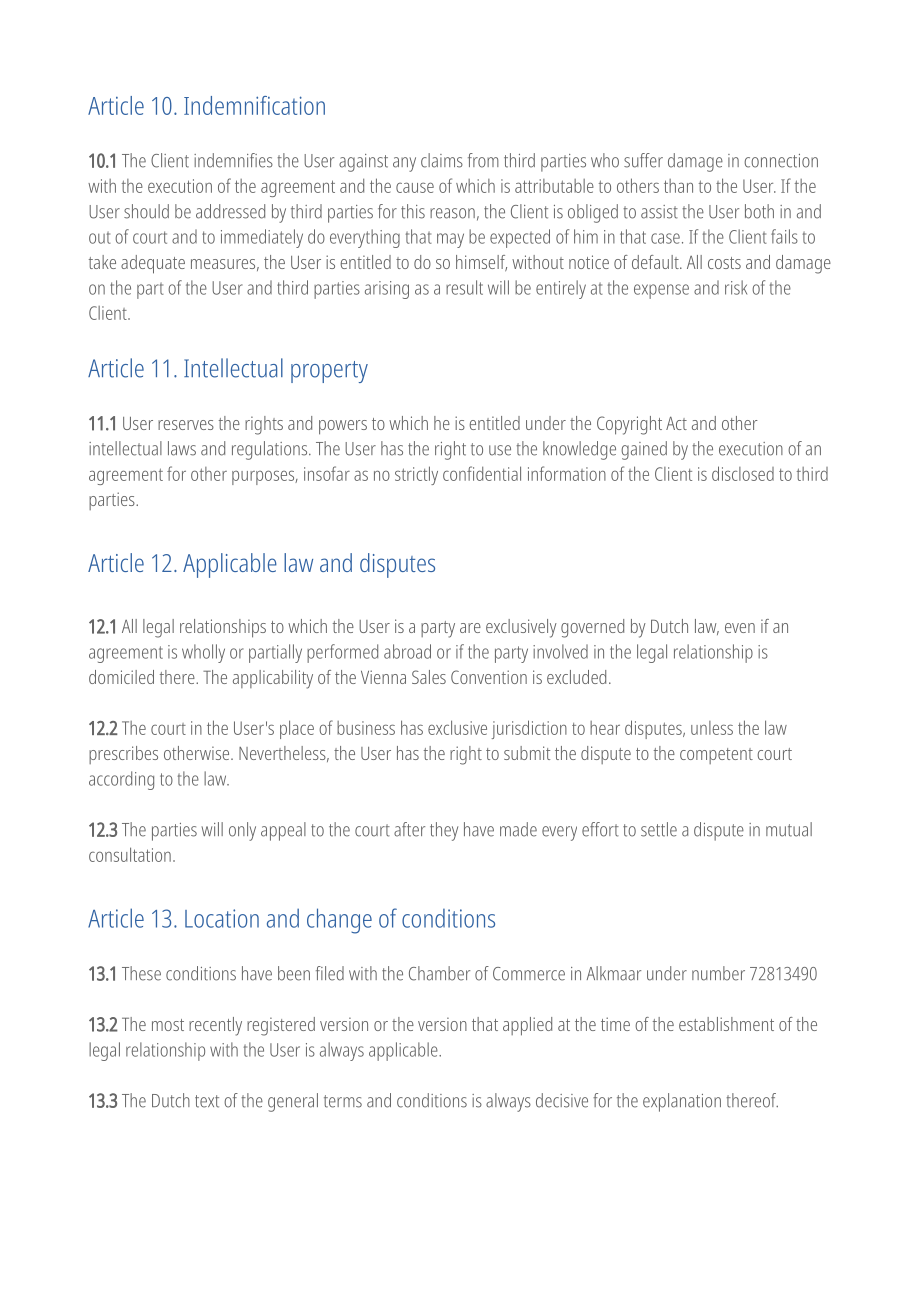 The width and height of the document is (924, 1308). I want to click on indemnifies, so click(233, 160).
